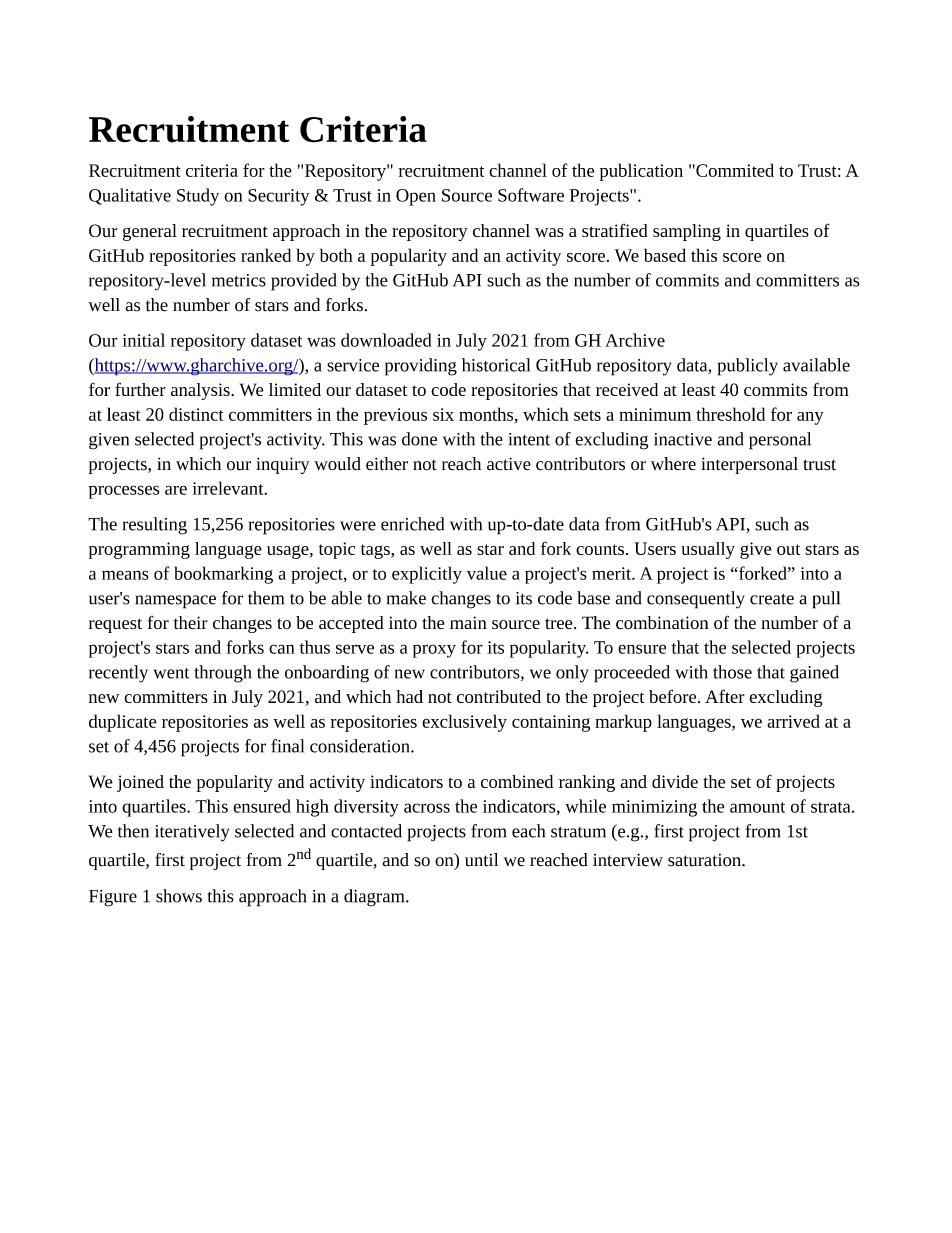 This screenshot has width=952, height=1233. Describe the element at coordinates (748, 367) in the screenshot. I see `publicly` at that location.
